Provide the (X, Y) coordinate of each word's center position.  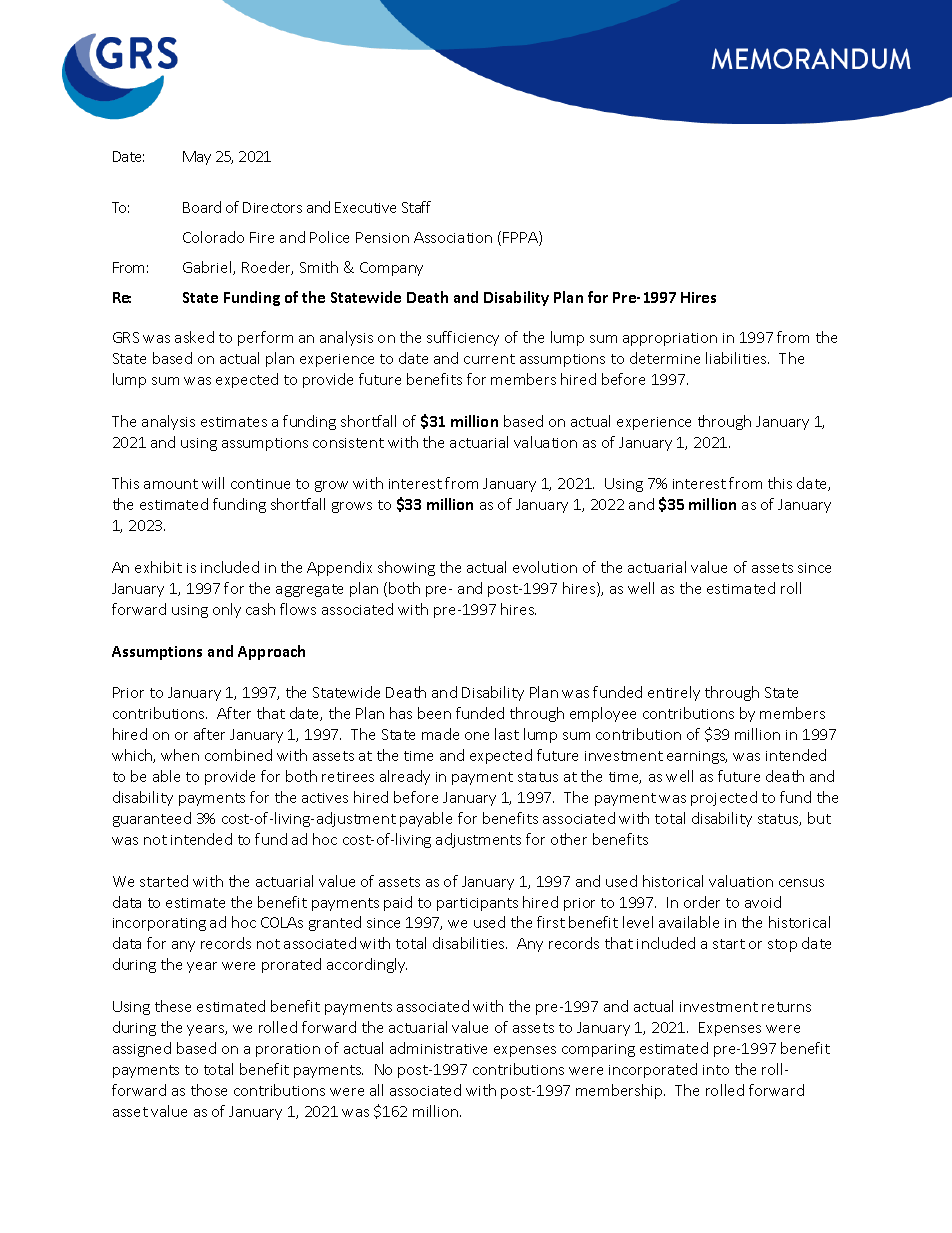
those (209, 1090)
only (227, 610)
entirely (674, 693)
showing (406, 568)
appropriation (670, 339)
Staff (416, 207)
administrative (438, 1048)
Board (202, 207)
